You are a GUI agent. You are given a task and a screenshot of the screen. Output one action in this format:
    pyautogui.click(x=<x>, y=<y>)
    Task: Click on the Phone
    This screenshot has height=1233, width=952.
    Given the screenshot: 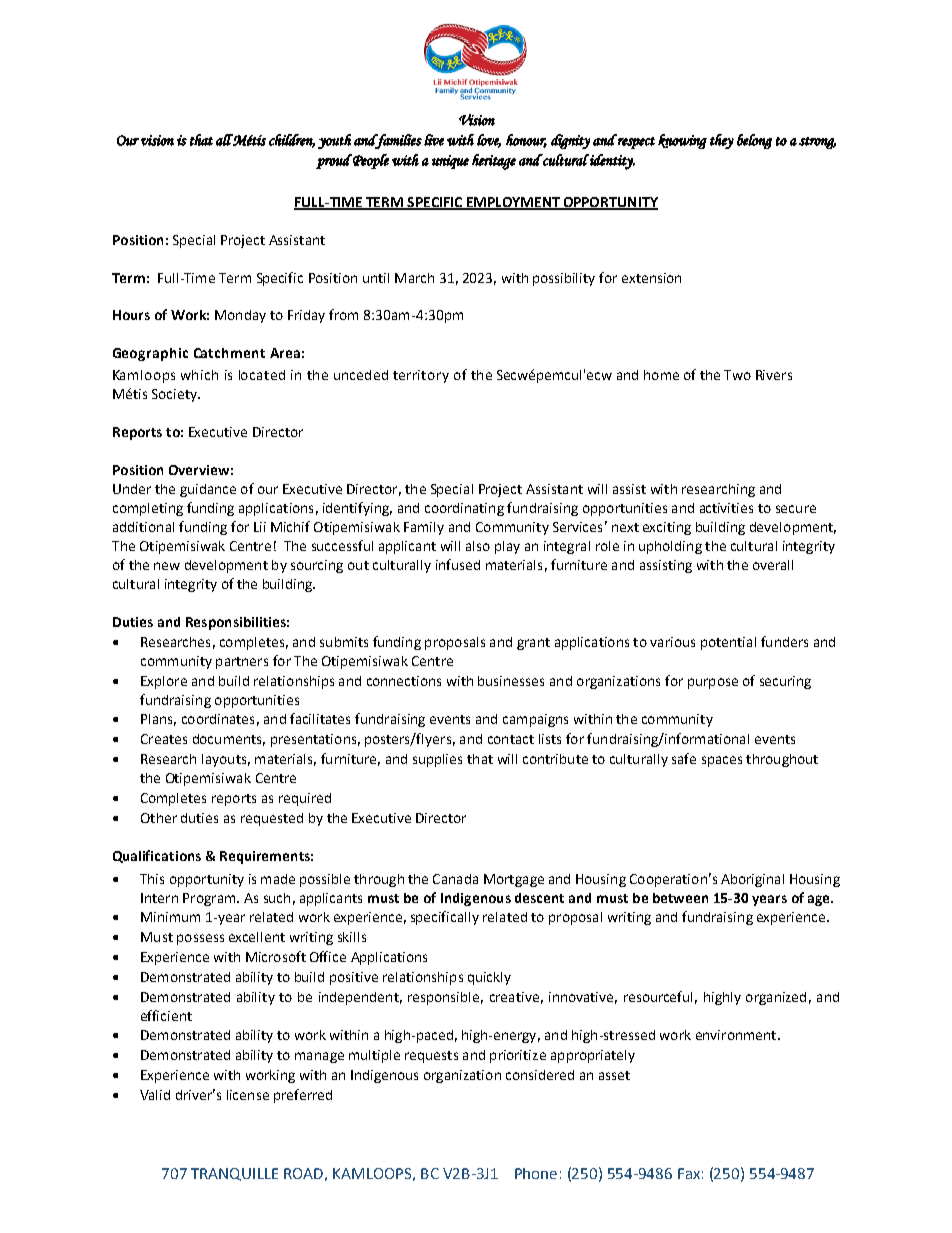 What is the action you would take?
    pyautogui.click(x=536, y=1173)
